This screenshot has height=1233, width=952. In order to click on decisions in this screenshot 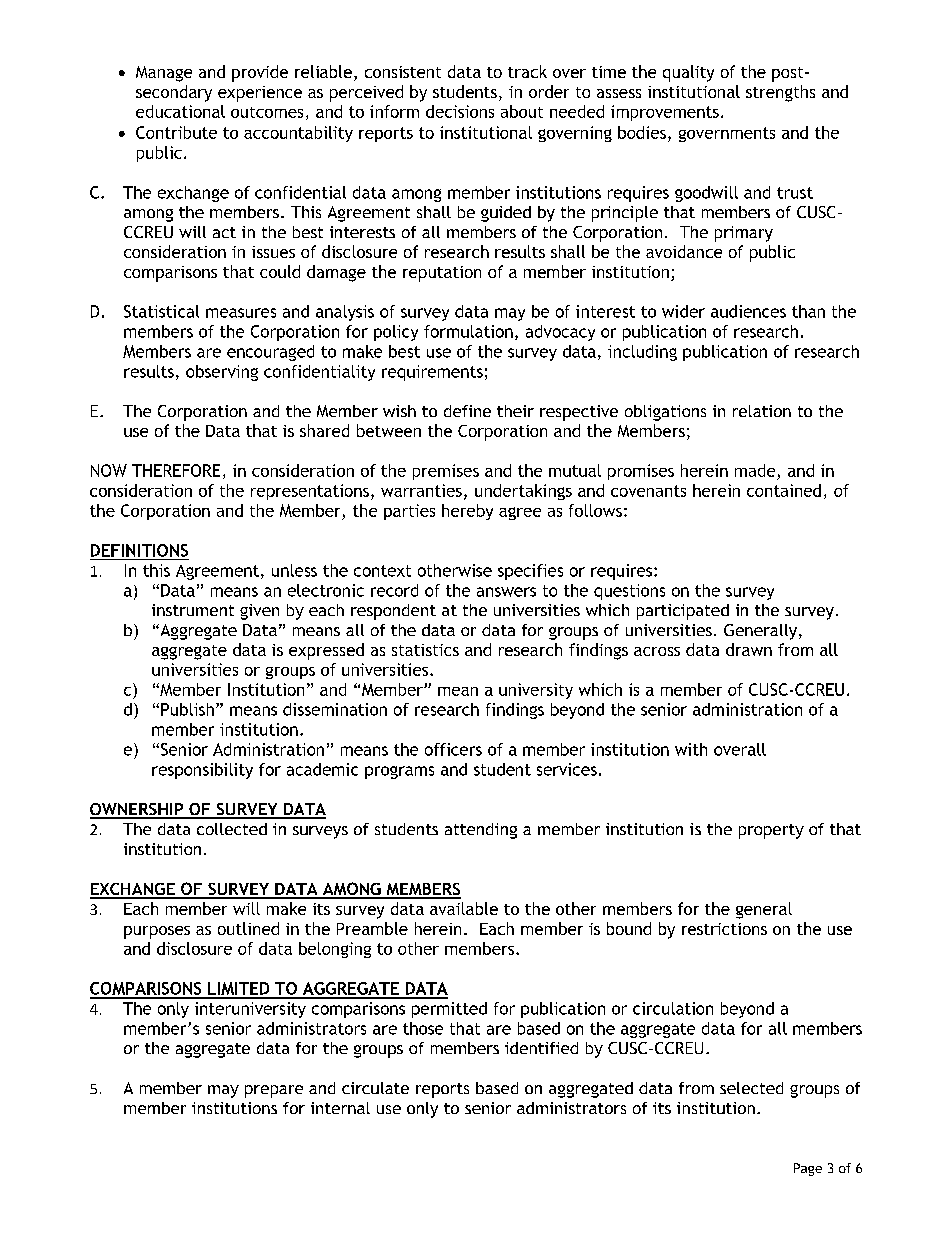, I will do `click(460, 111)`.
